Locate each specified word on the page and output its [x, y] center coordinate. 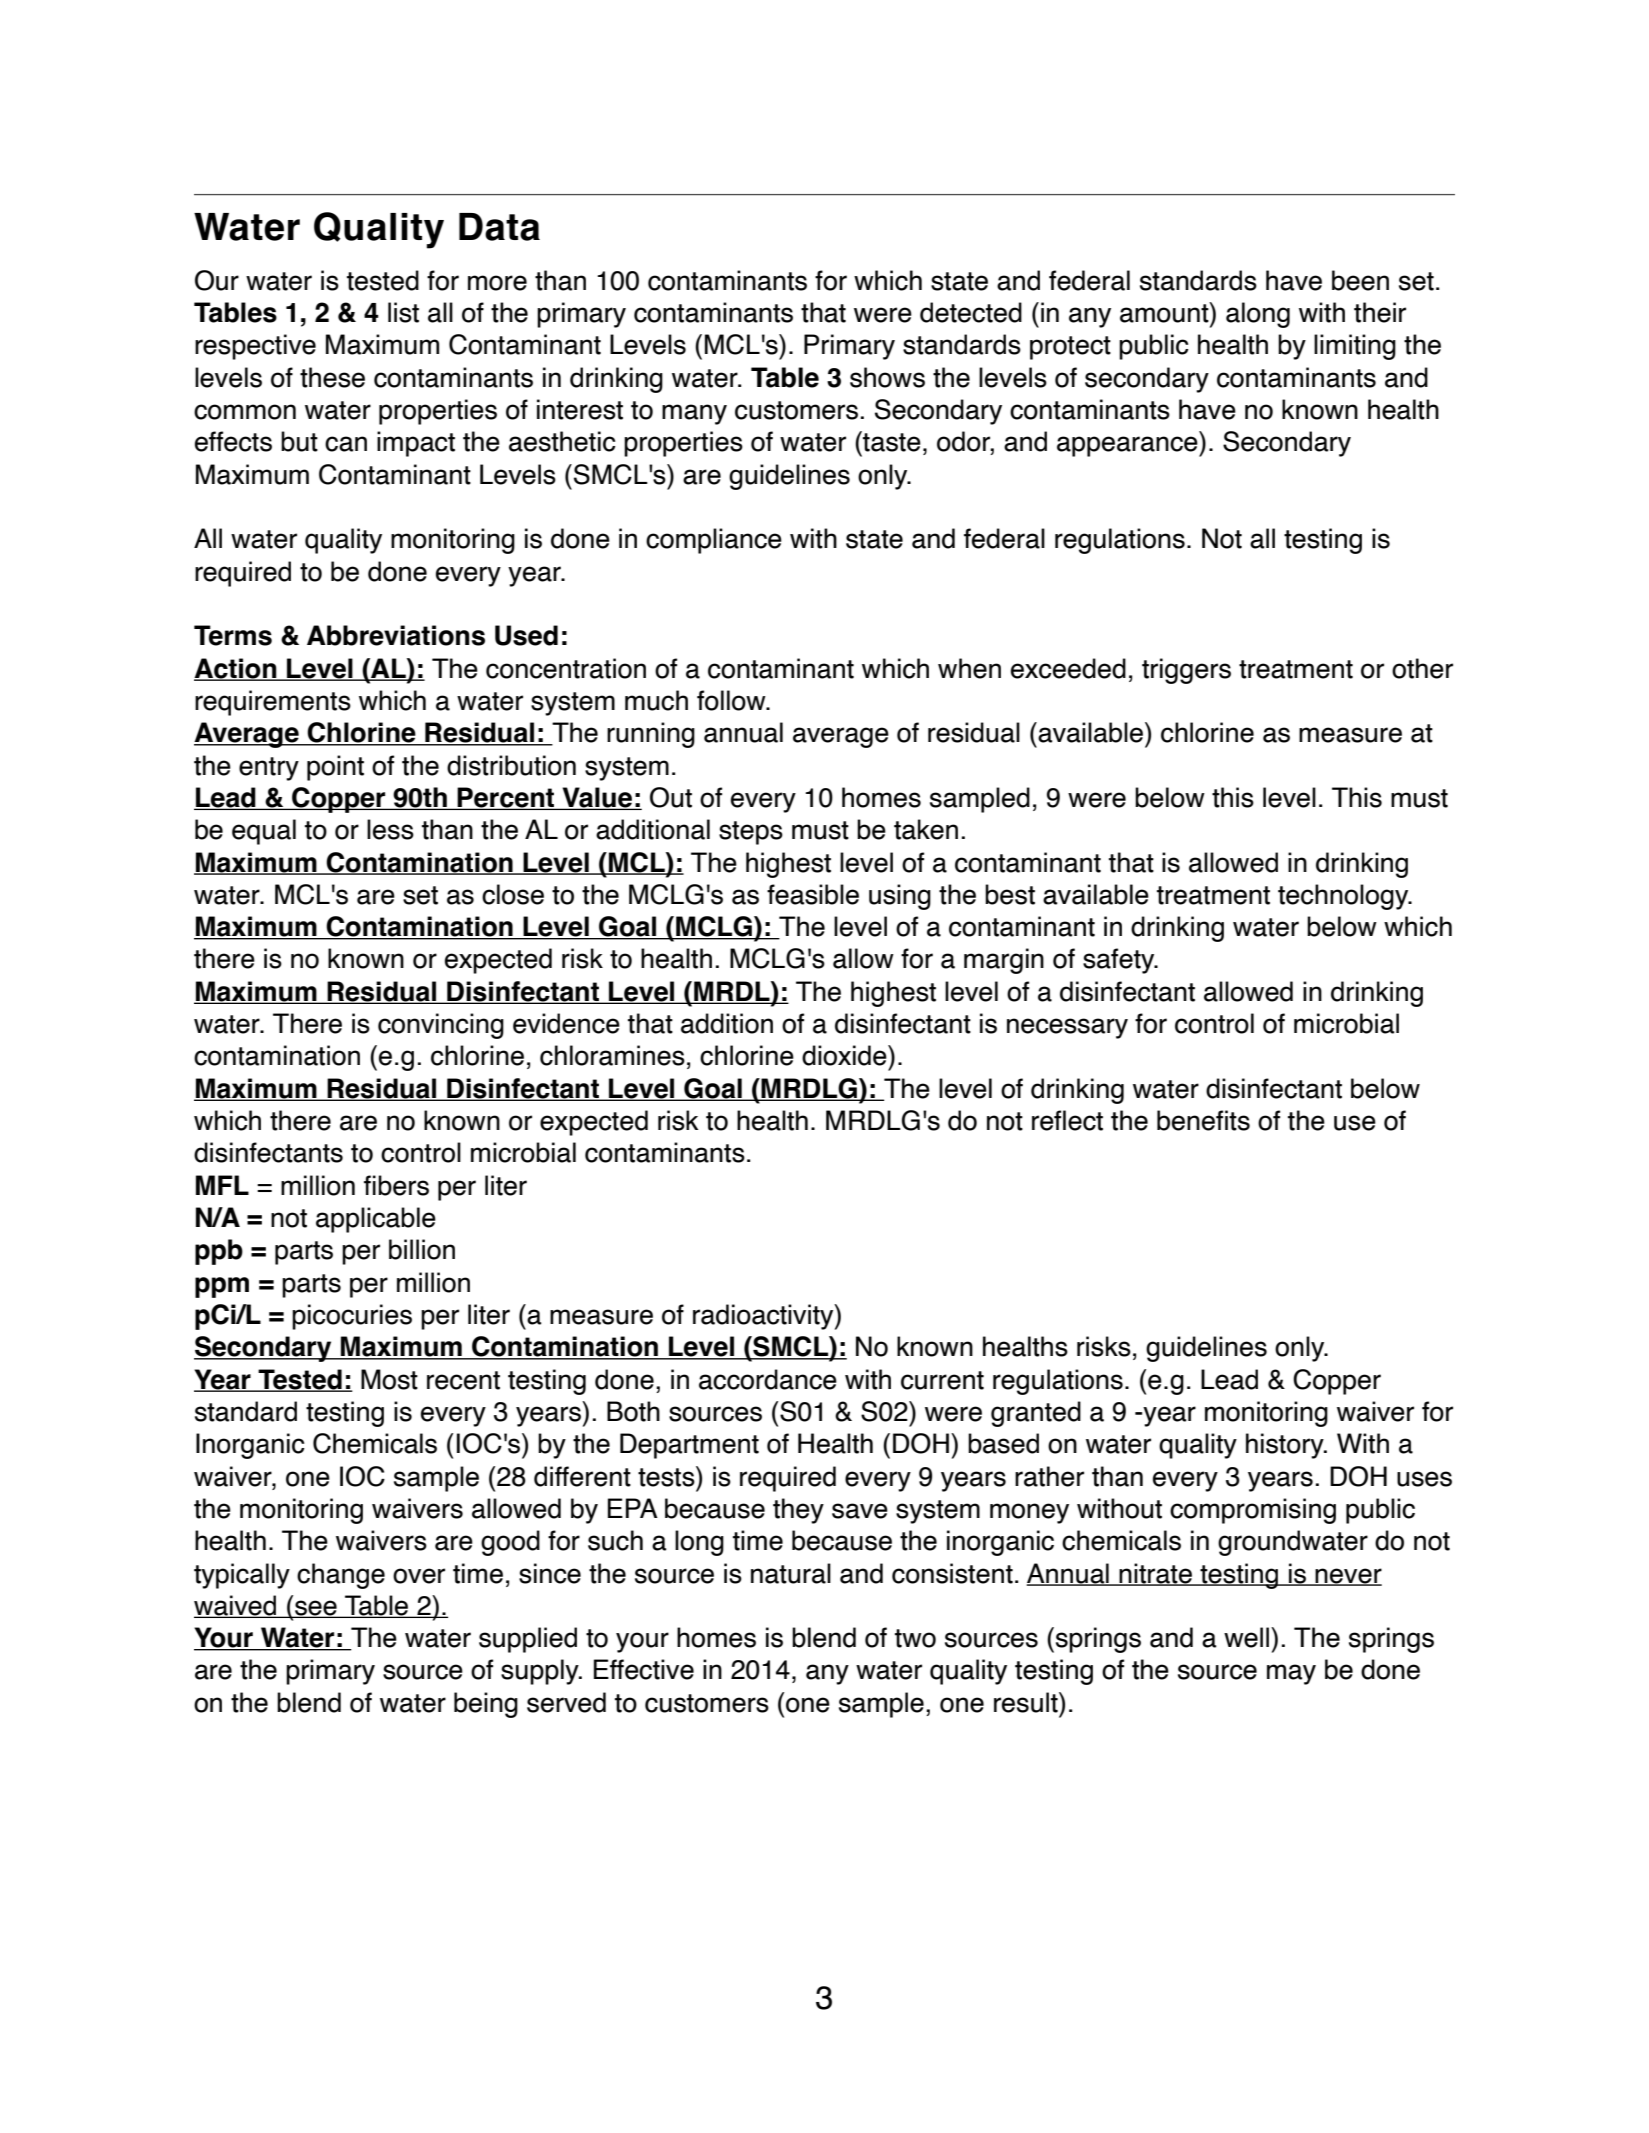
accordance [768, 1379]
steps [751, 833]
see [316, 1609]
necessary [1067, 1028]
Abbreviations [396, 635]
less [390, 829]
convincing [441, 1026]
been [1360, 280]
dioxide [845, 1055]
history [1286, 1446]
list [403, 312]
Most [389, 1379]
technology [1344, 897]
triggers [1186, 671]
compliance [714, 541]
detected [971, 312]
